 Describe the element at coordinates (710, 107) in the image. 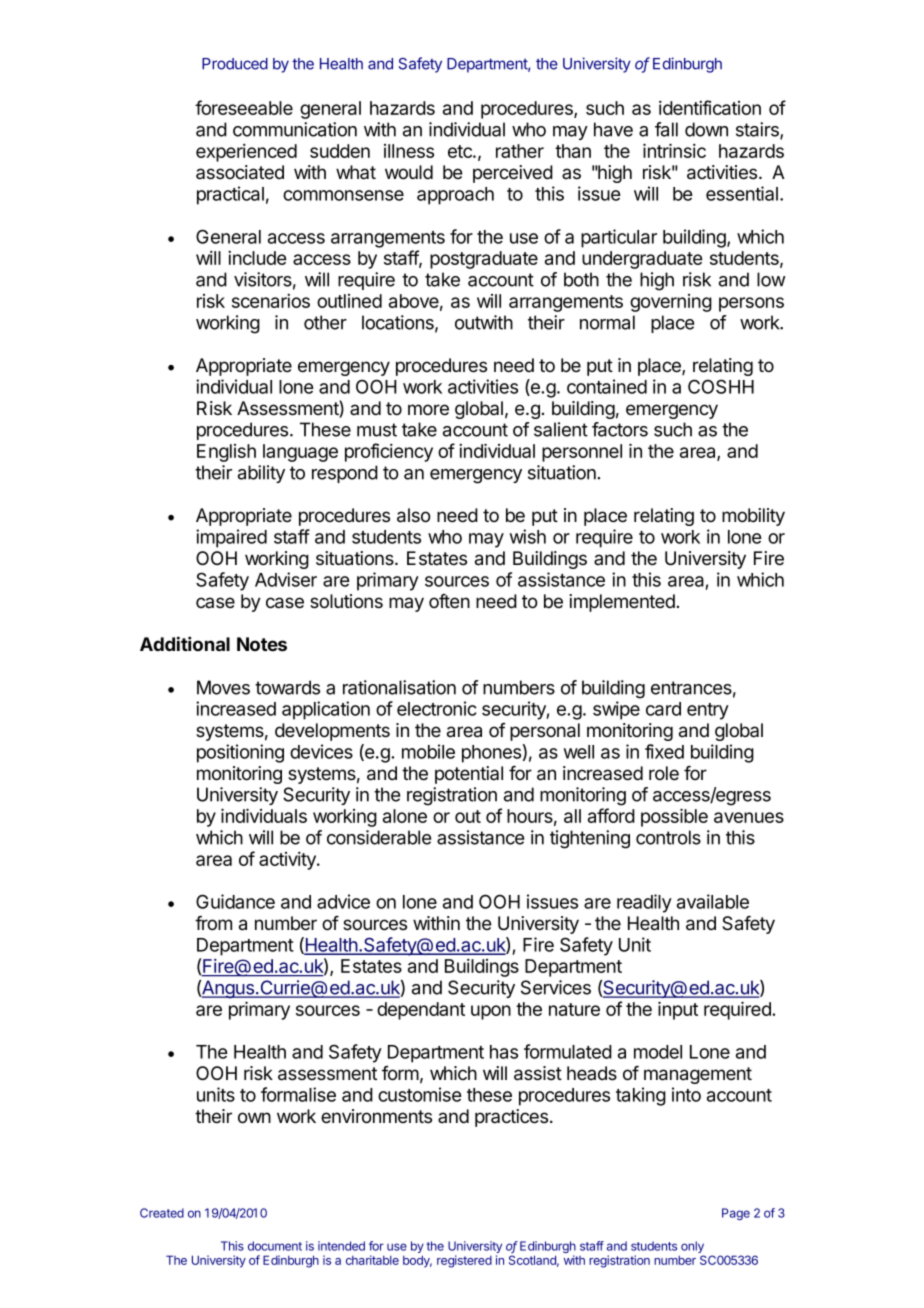

I see `identification` at that location.
